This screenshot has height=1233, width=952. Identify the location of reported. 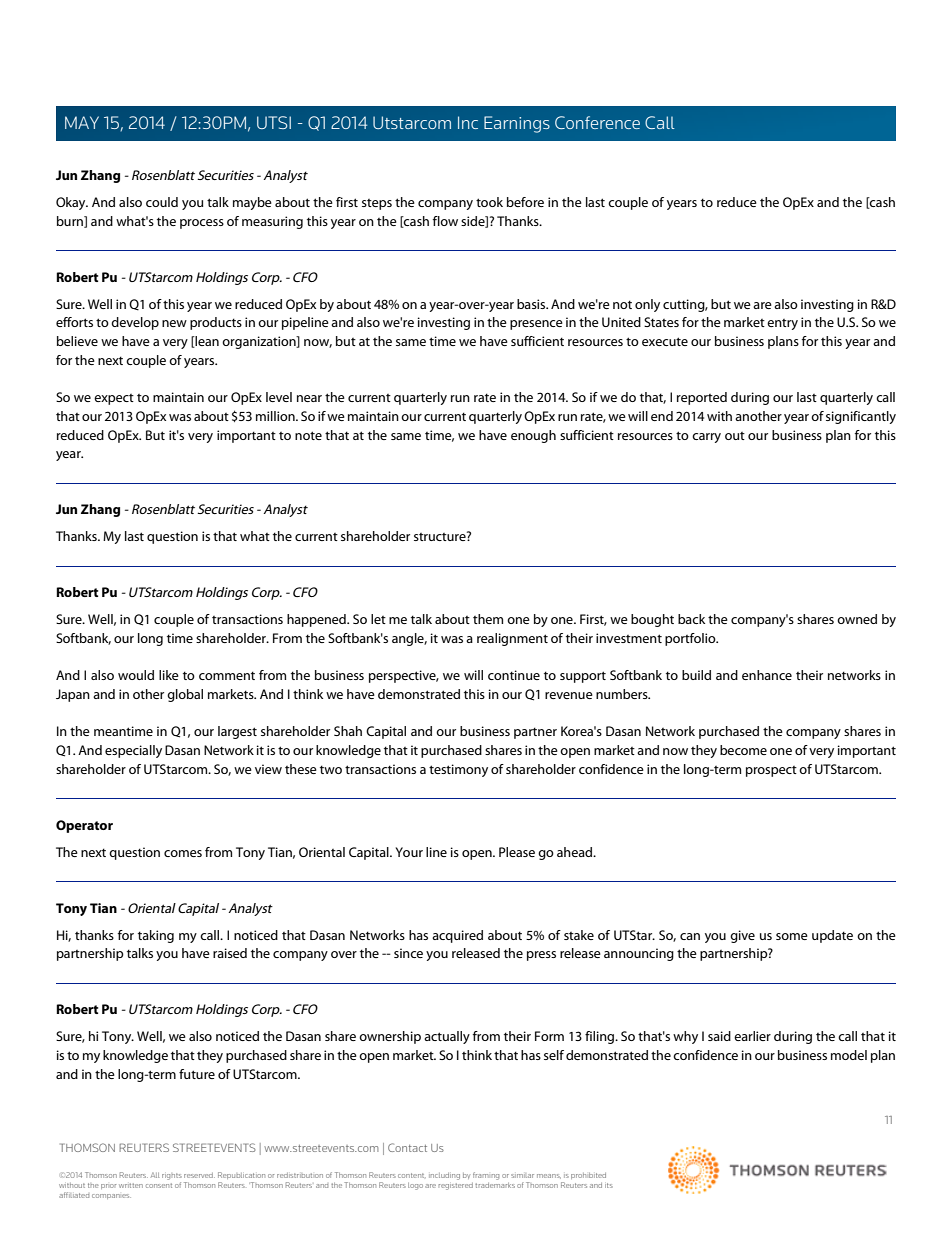
(702, 398).
